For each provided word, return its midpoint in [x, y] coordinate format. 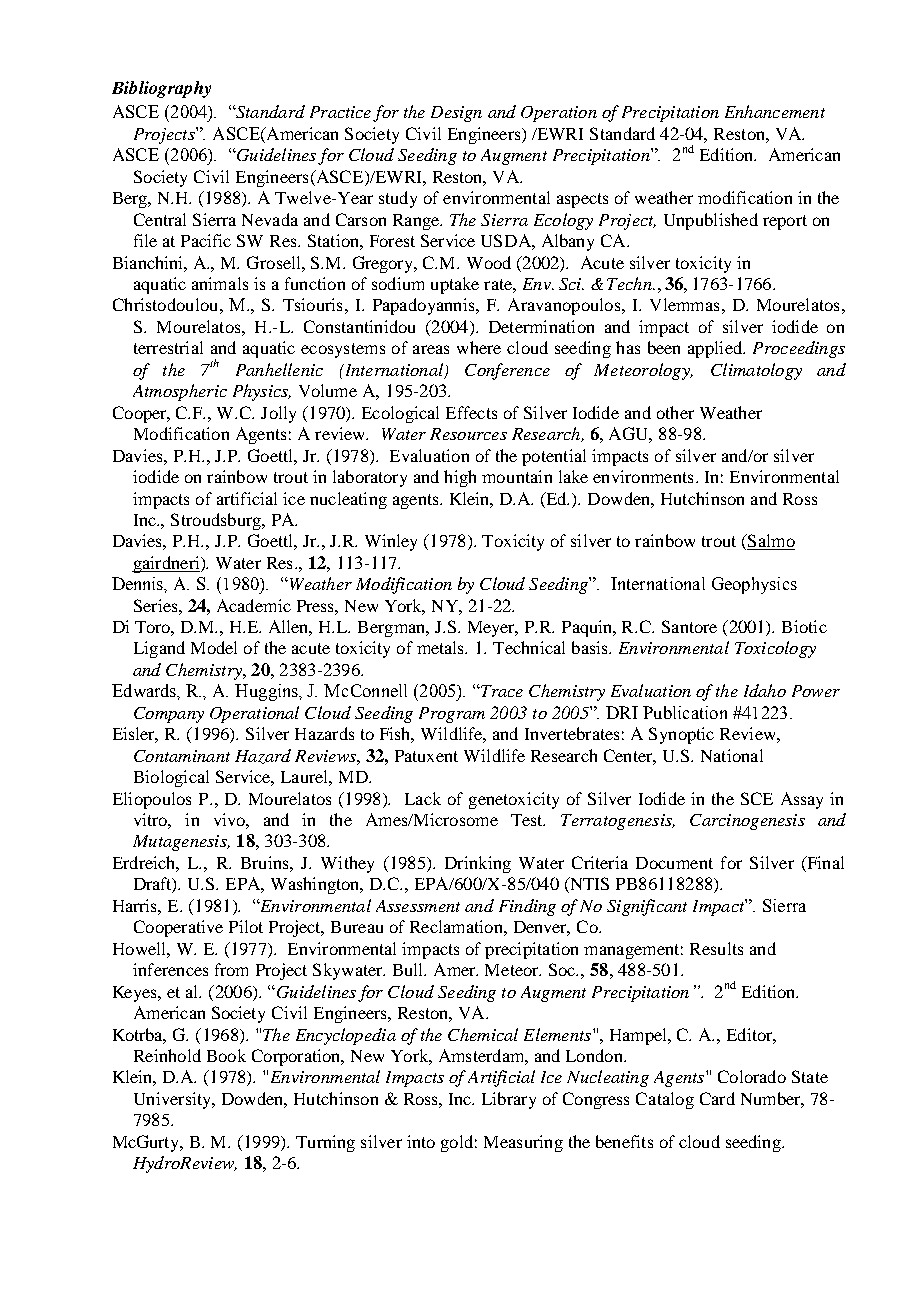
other [675, 412]
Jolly [278, 414]
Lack [423, 798]
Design [456, 114]
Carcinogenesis [747, 822]
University [174, 1100]
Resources [468, 434]
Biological [171, 778]
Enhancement [775, 111]
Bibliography [161, 89]
